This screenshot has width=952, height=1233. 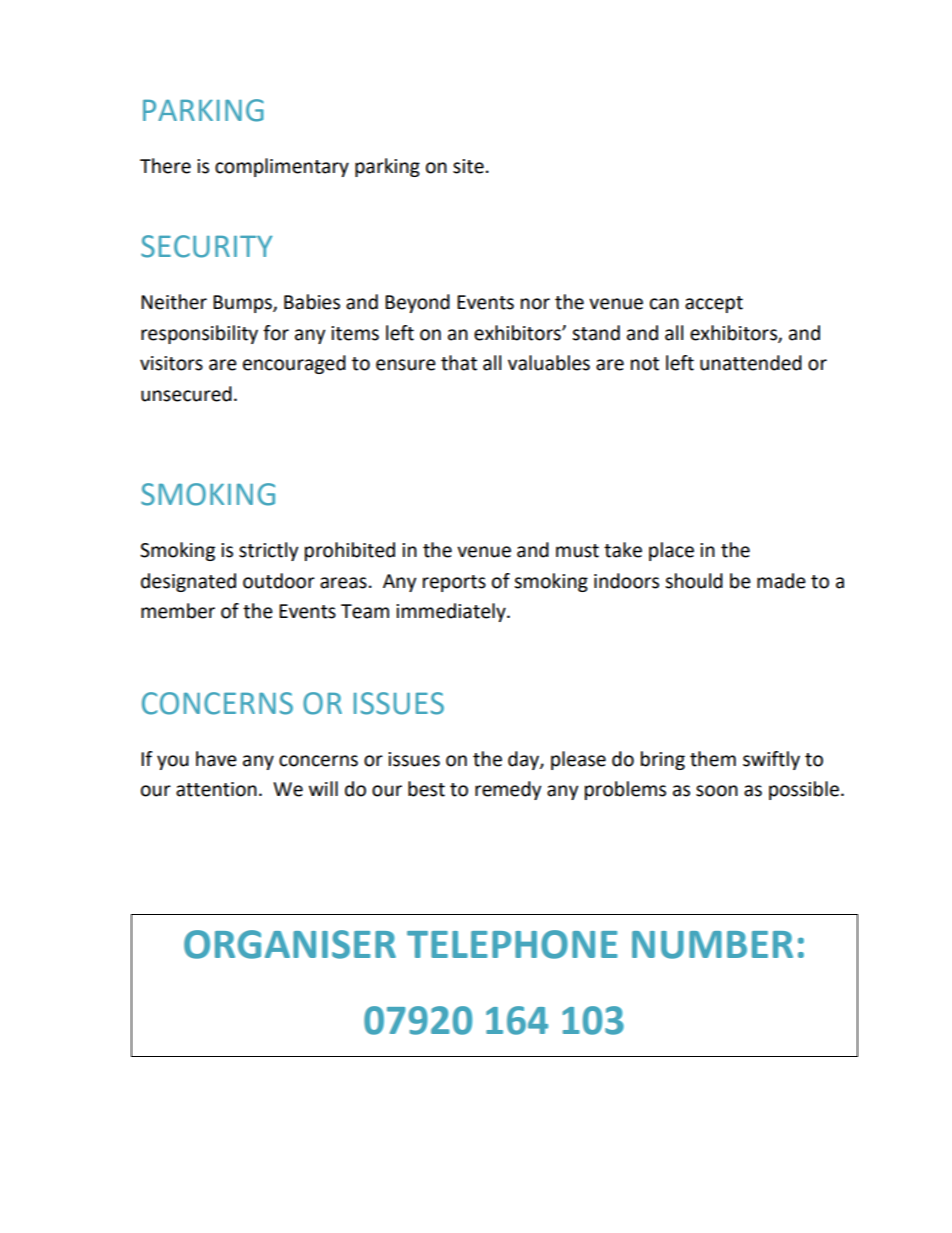 I want to click on accept, so click(x=714, y=304).
